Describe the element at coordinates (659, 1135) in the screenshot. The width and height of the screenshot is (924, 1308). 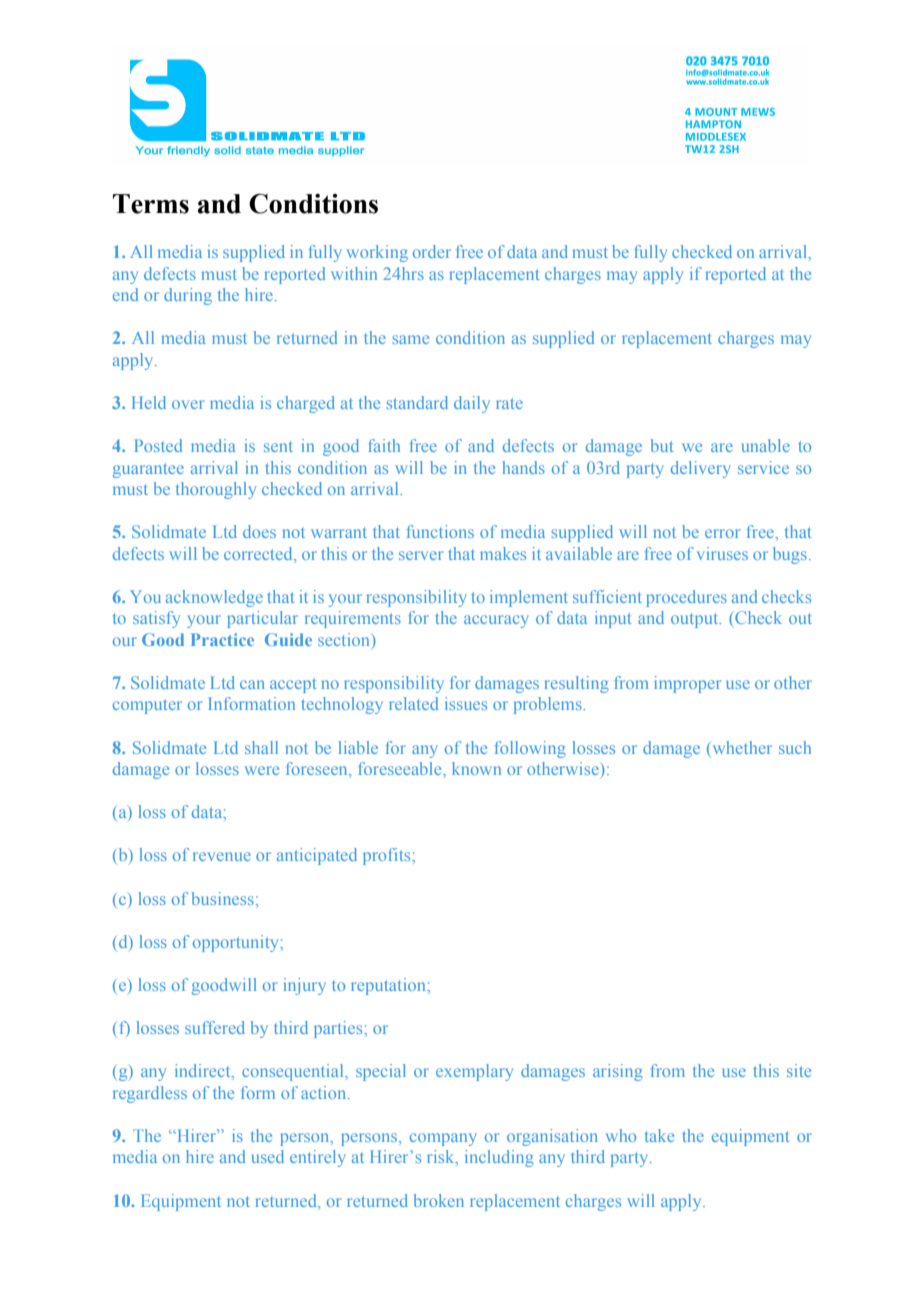
I see `take` at that location.
